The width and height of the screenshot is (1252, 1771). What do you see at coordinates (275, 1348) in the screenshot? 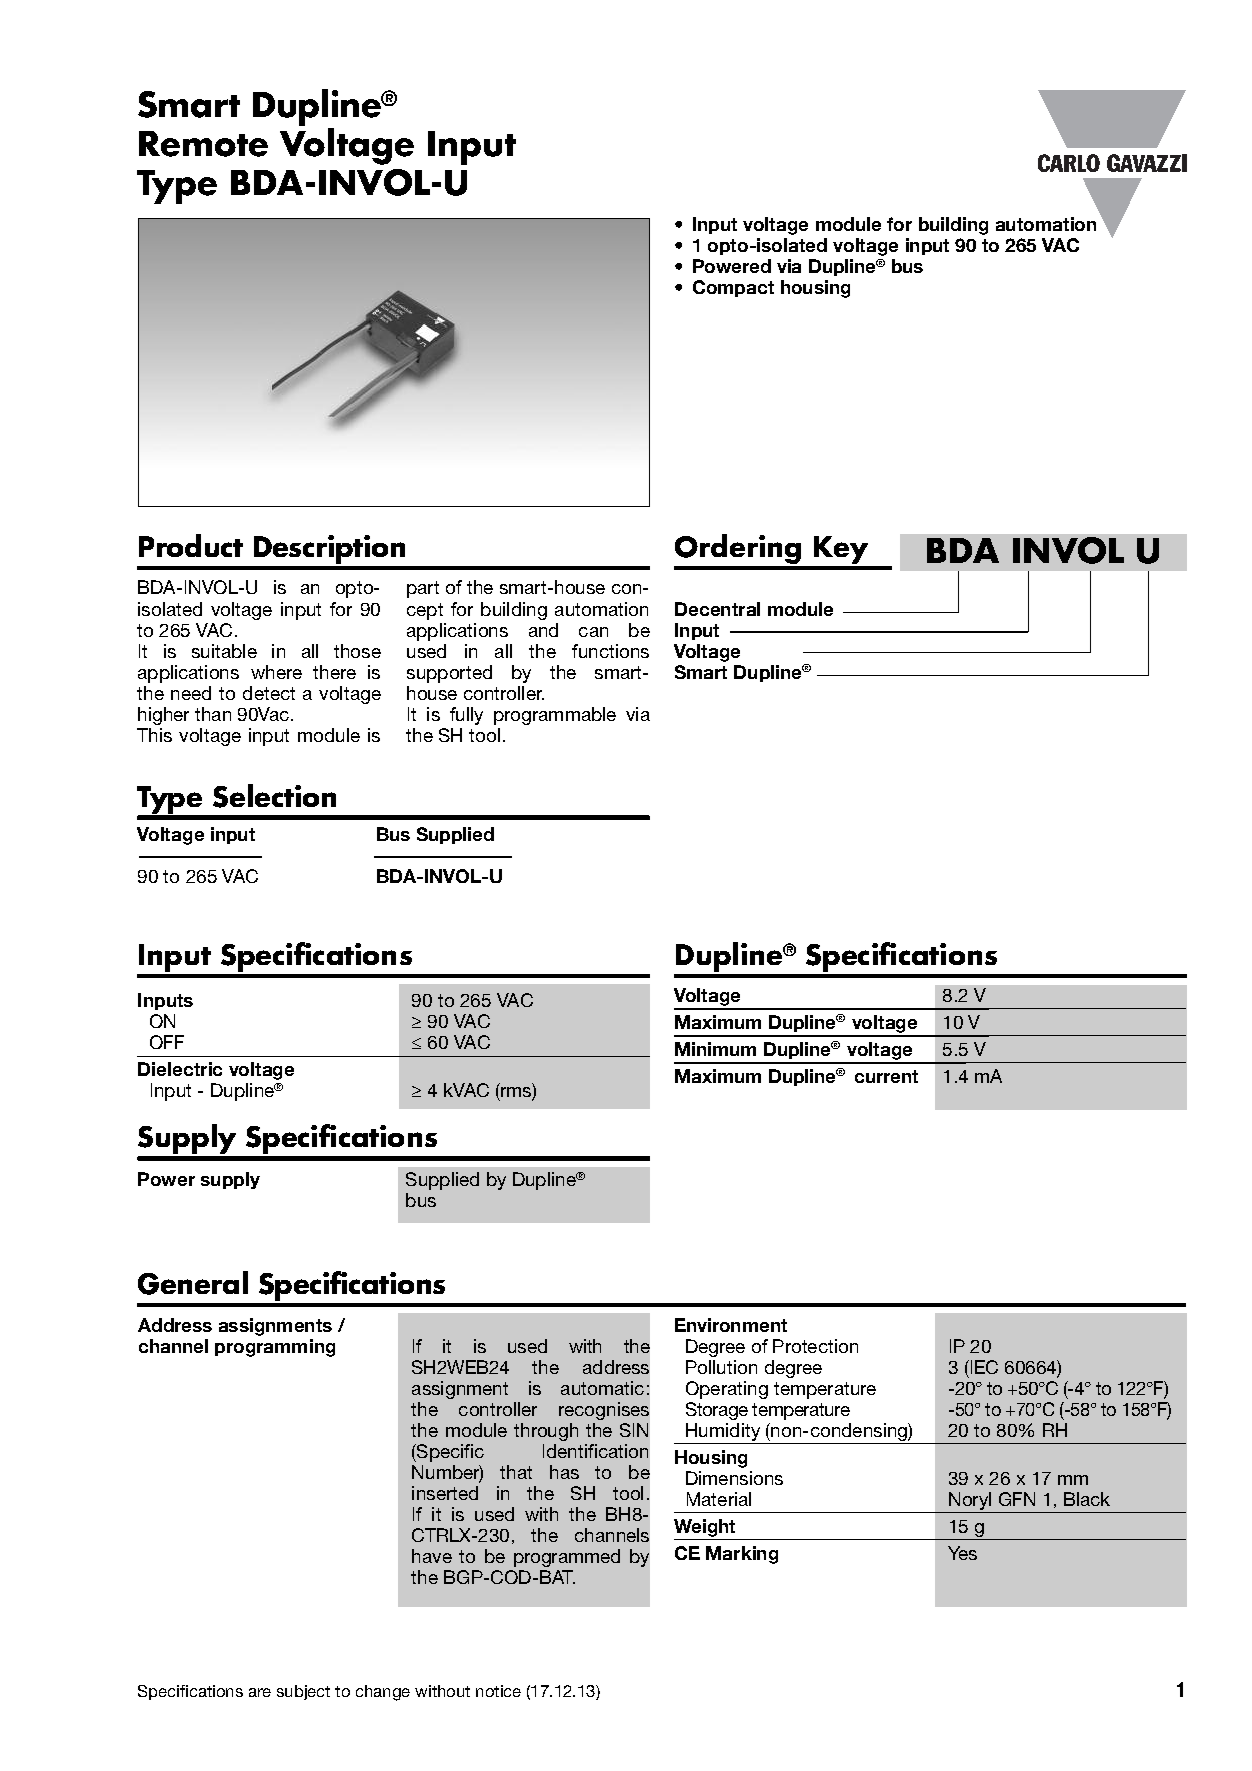
I see `programming` at bounding box center [275, 1348].
